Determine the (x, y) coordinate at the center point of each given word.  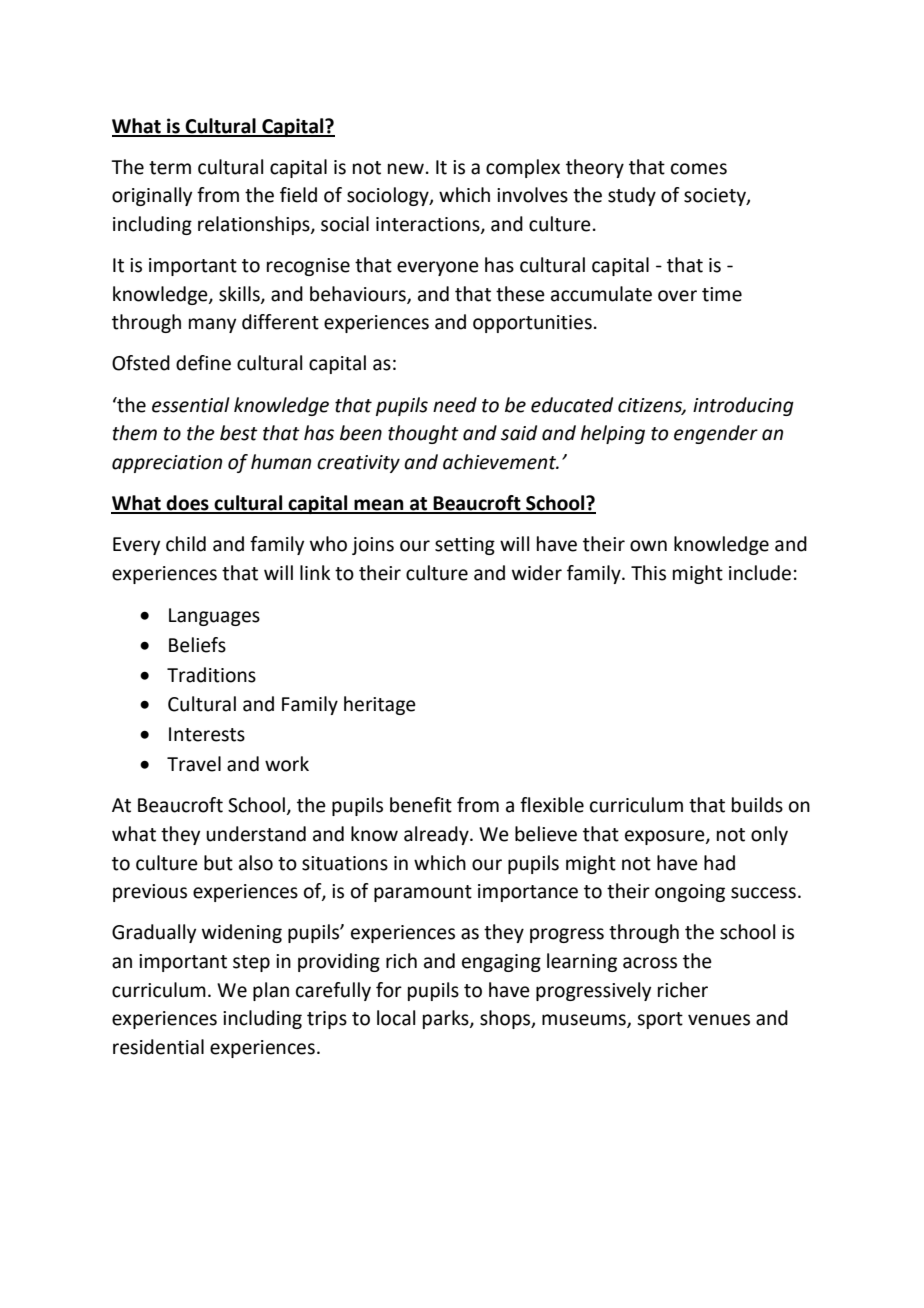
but (218, 863)
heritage (380, 705)
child (186, 544)
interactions (429, 225)
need (455, 405)
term (170, 168)
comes (699, 169)
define (203, 363)
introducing (743, 406)
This (648, 573)
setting (465, 546)
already (437, 835)
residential (158, 1047)
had (719, 863)
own (648, 546)
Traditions (211, 675)
